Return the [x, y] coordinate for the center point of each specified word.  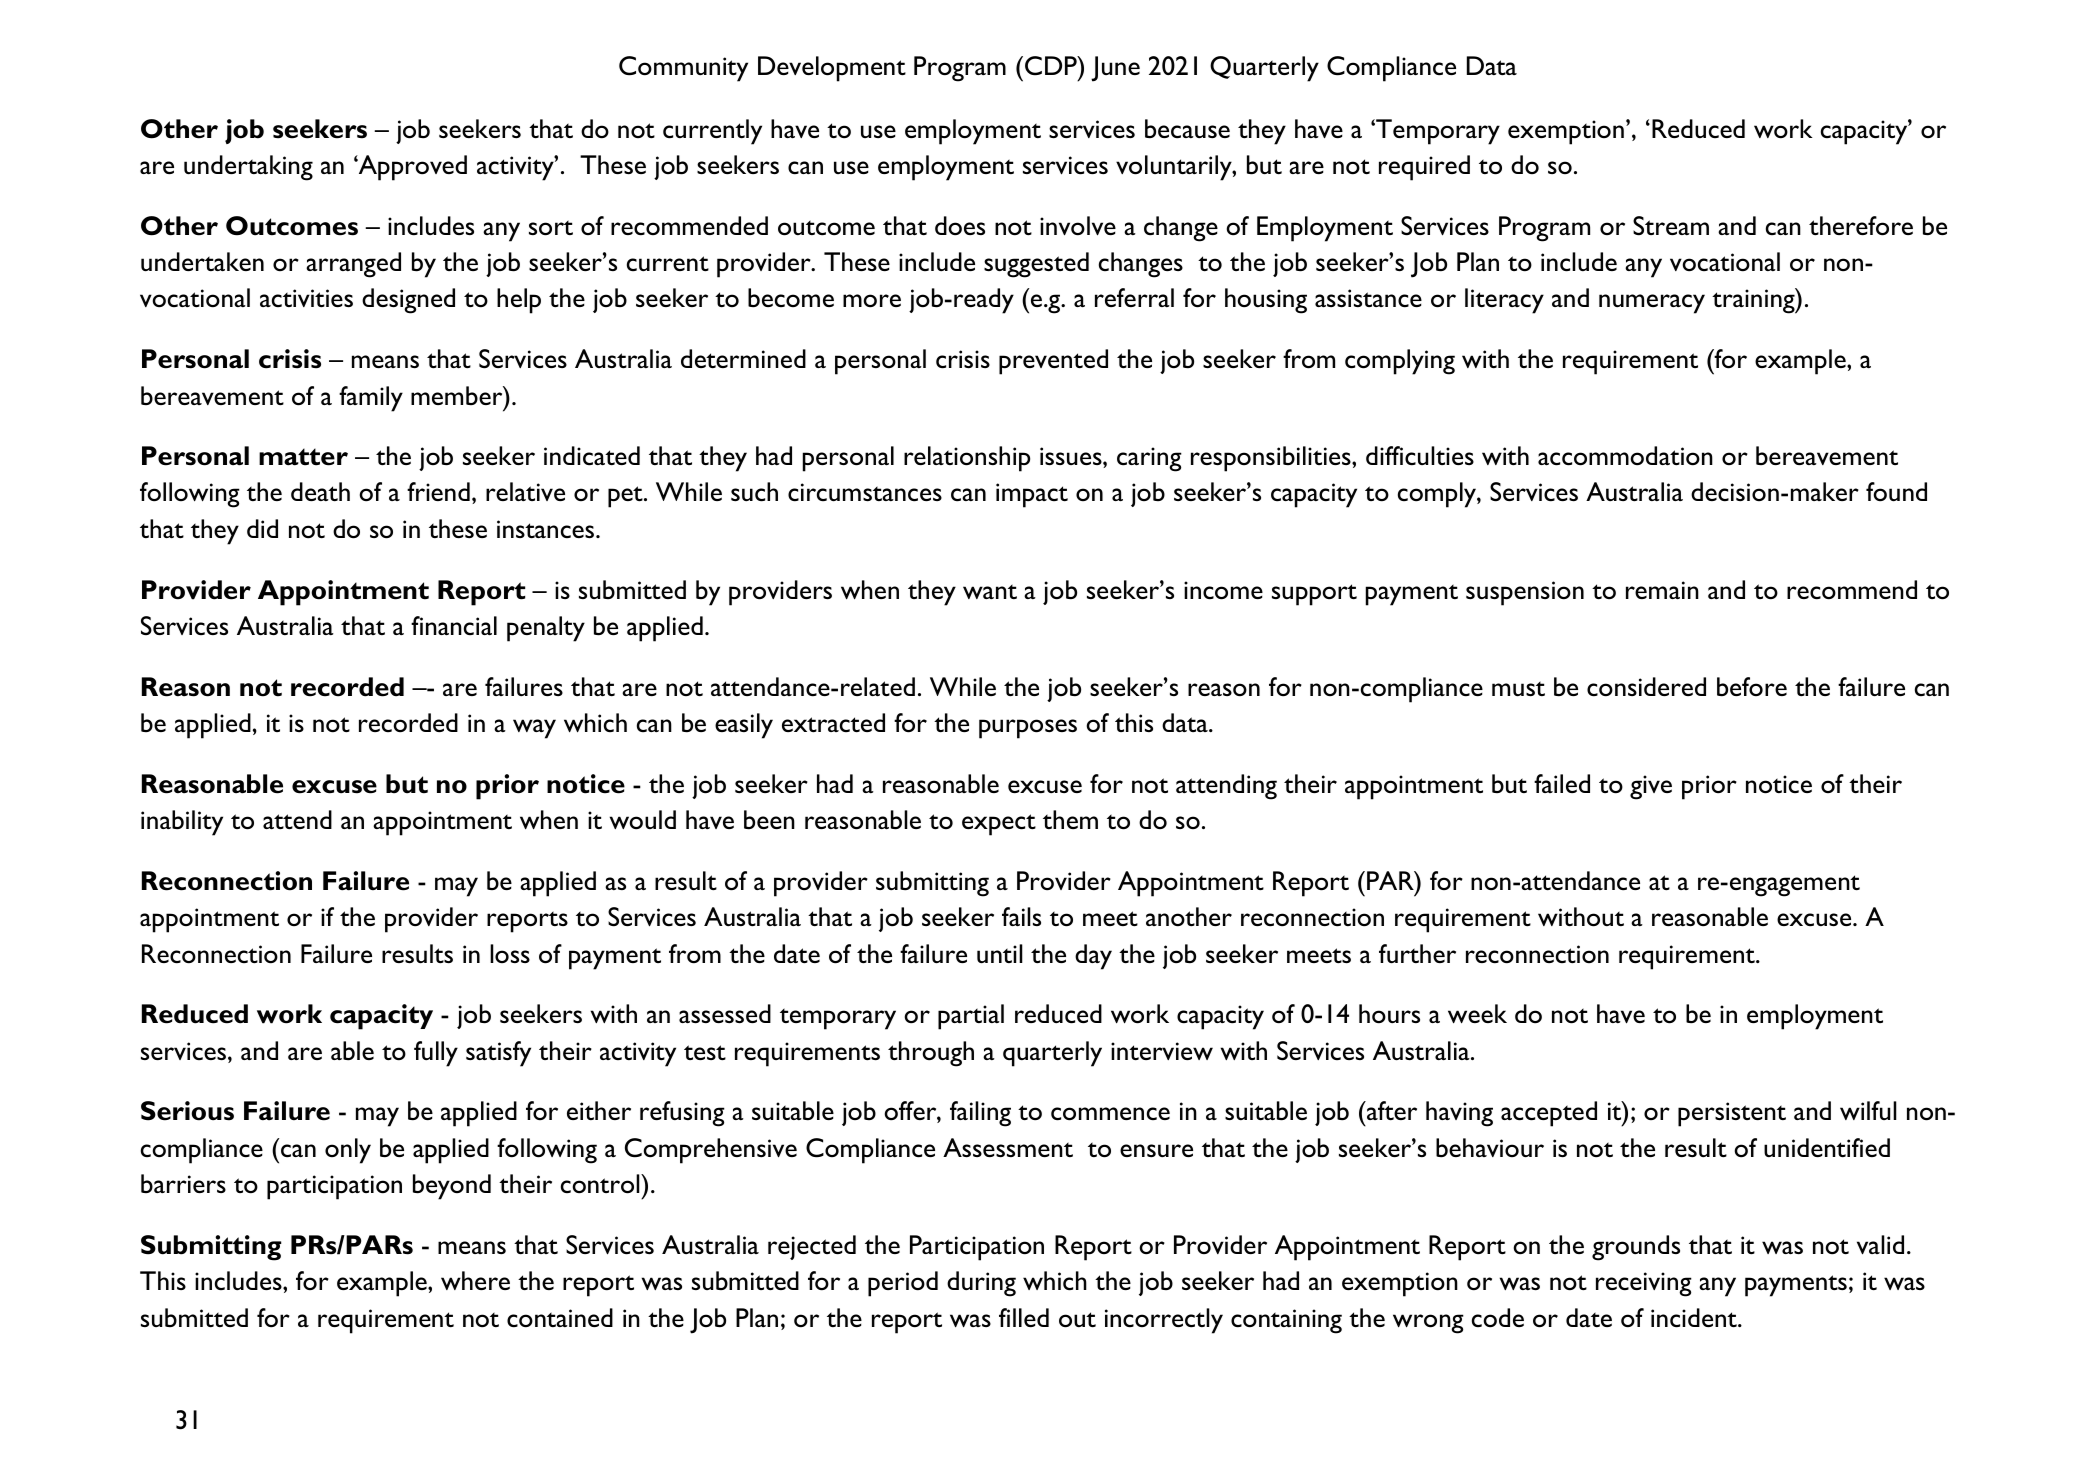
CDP [1052, 66]
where [475, 1280]
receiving [1644, 1284]
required [1424, 168]
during [981, 1284]
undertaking [248, 168]
